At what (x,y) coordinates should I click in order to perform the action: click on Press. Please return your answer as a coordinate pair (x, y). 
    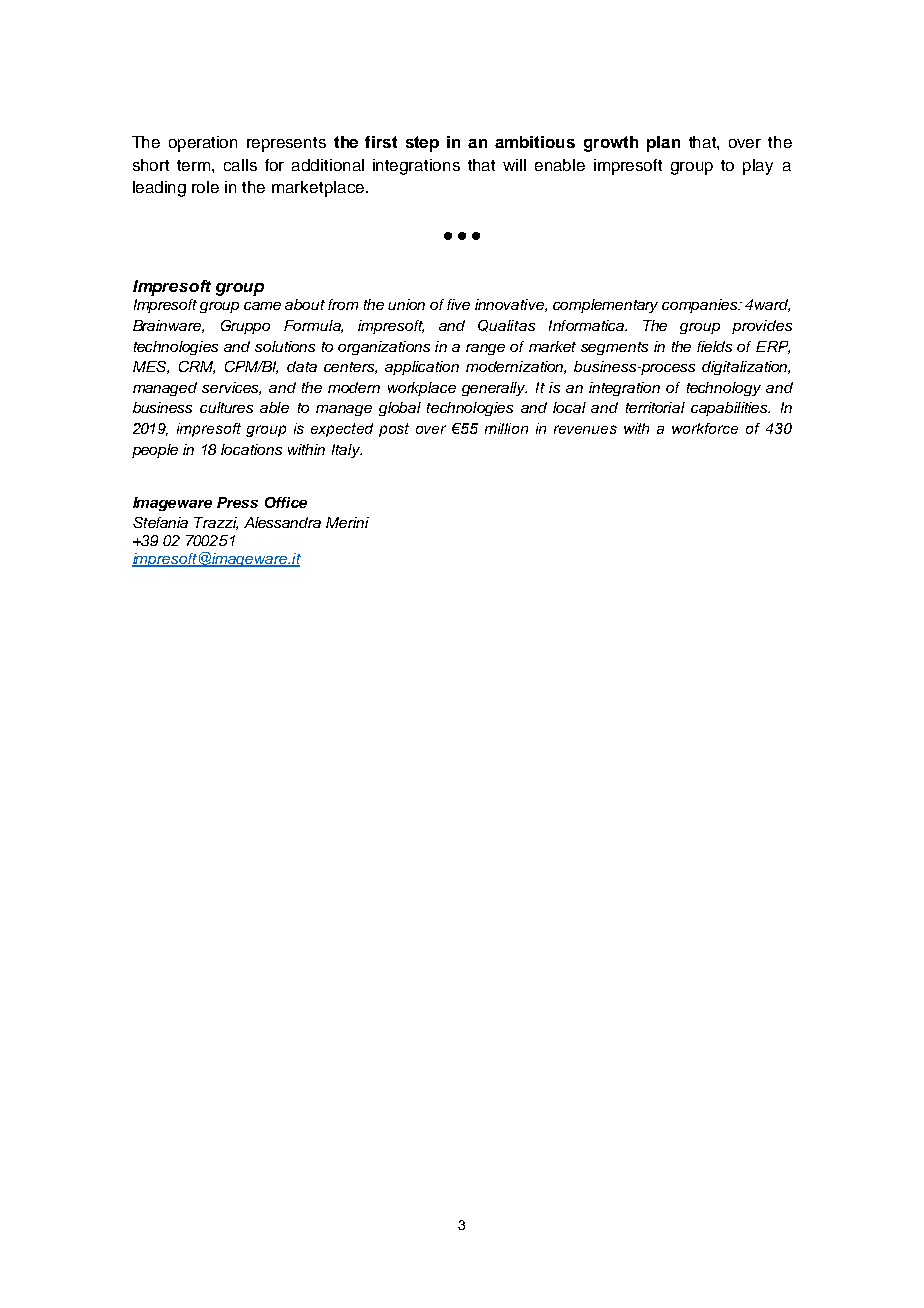
    Looking at the image, I should click on (237, 502).
